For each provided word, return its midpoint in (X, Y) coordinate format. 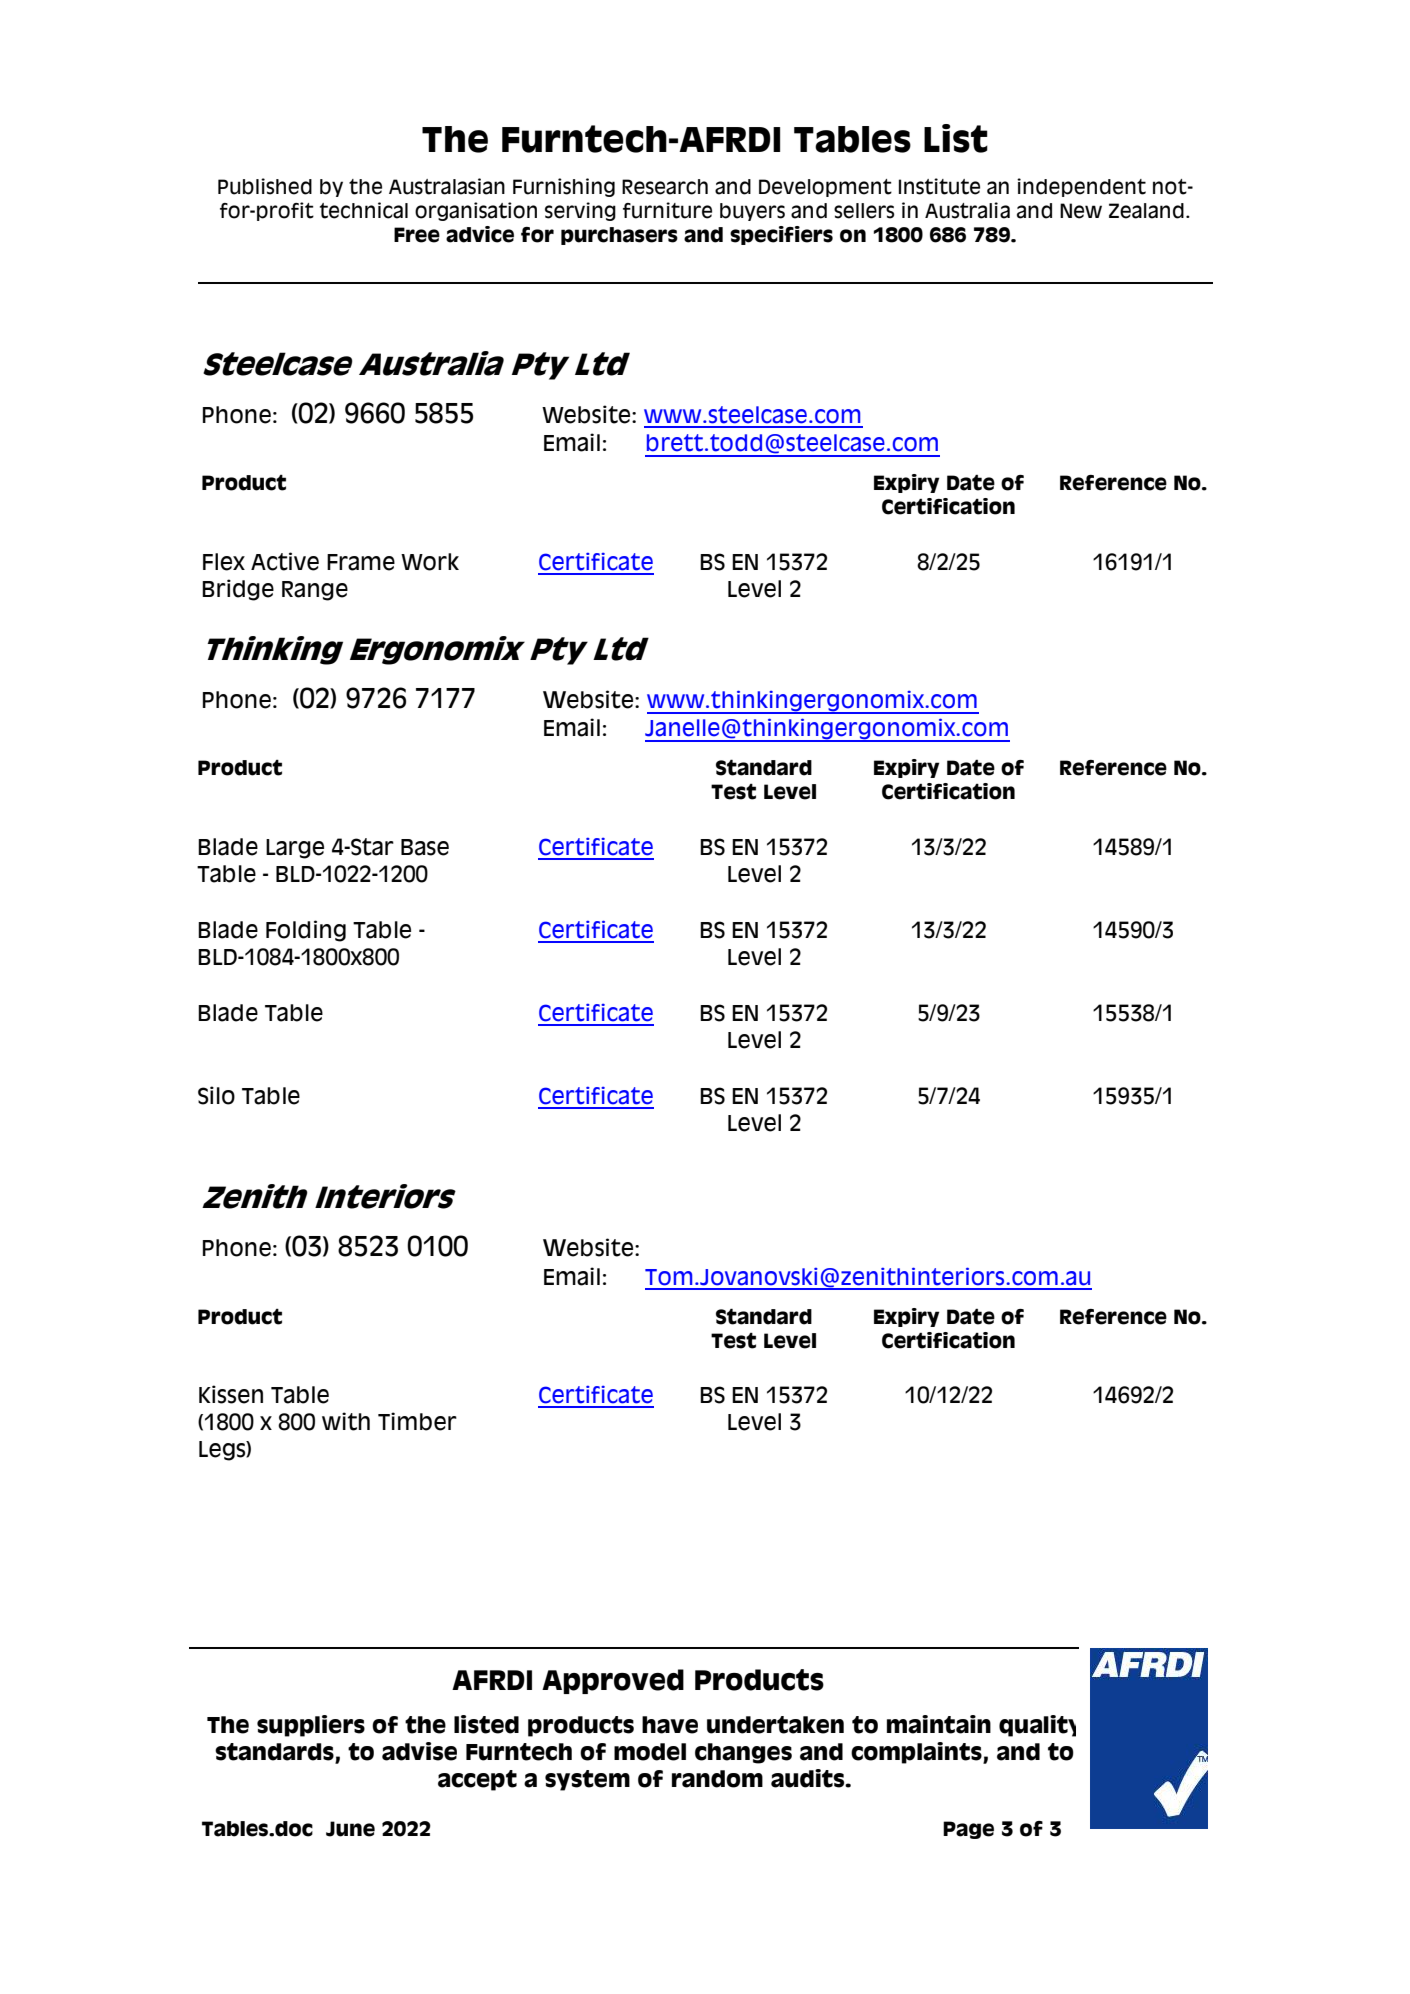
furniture (667, 210)
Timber (417, 1421)
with (346, 1421)
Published (265, 186)
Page (968, 1830)
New (1081, 211)
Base (425, 847)
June (350, 1829)
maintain (939, 1724)
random (717, 1779)
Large (295, 849)
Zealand (1146, 211)
